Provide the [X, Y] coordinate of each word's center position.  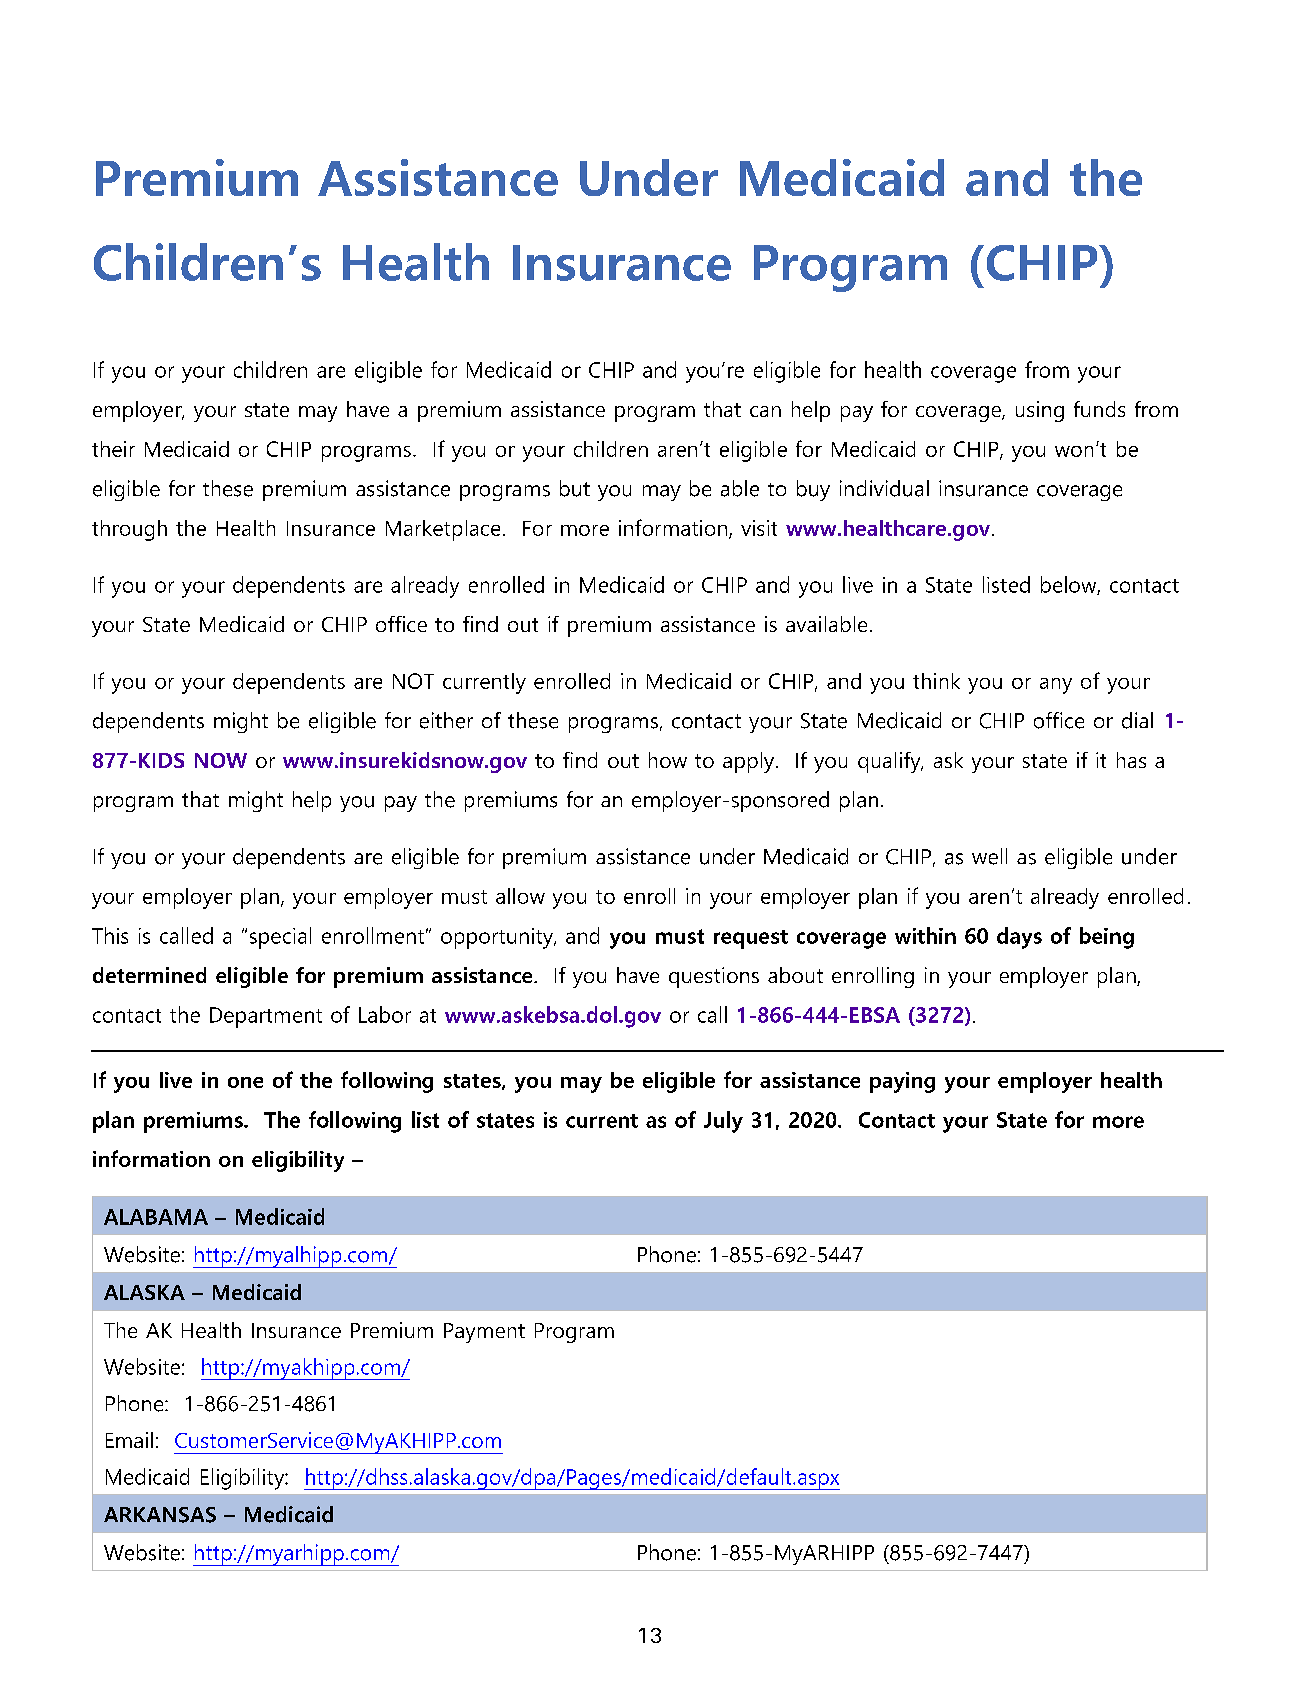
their [113, 449]
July [723, 1122]
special [280, 938]
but [575, 488]
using [1040, 411]
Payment [484, 1333]
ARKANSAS [160, 1515]
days [1019, 938]
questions [714, 977]
